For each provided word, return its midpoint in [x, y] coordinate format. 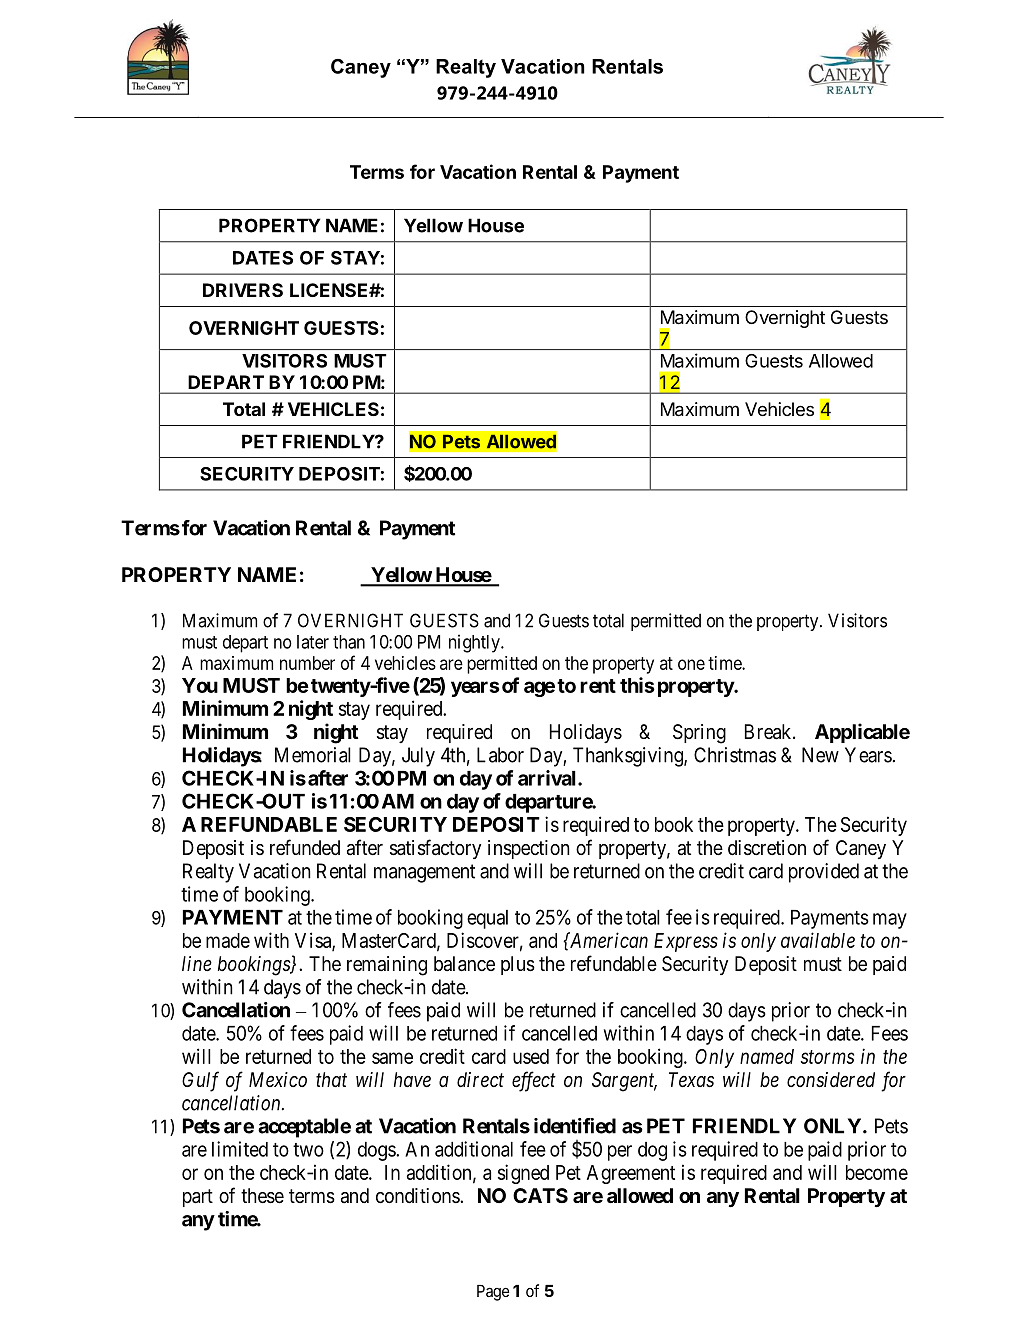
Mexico [278, 1079]
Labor [500, 755]
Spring [699, 734]
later [313, 642]
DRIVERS [243, 290]
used [531, 1056]
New [820, 755]
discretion [767, 848]
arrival [548, 778]
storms [827, 1057]
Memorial [313, 755]
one [691, 664]
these [262, 1196]
